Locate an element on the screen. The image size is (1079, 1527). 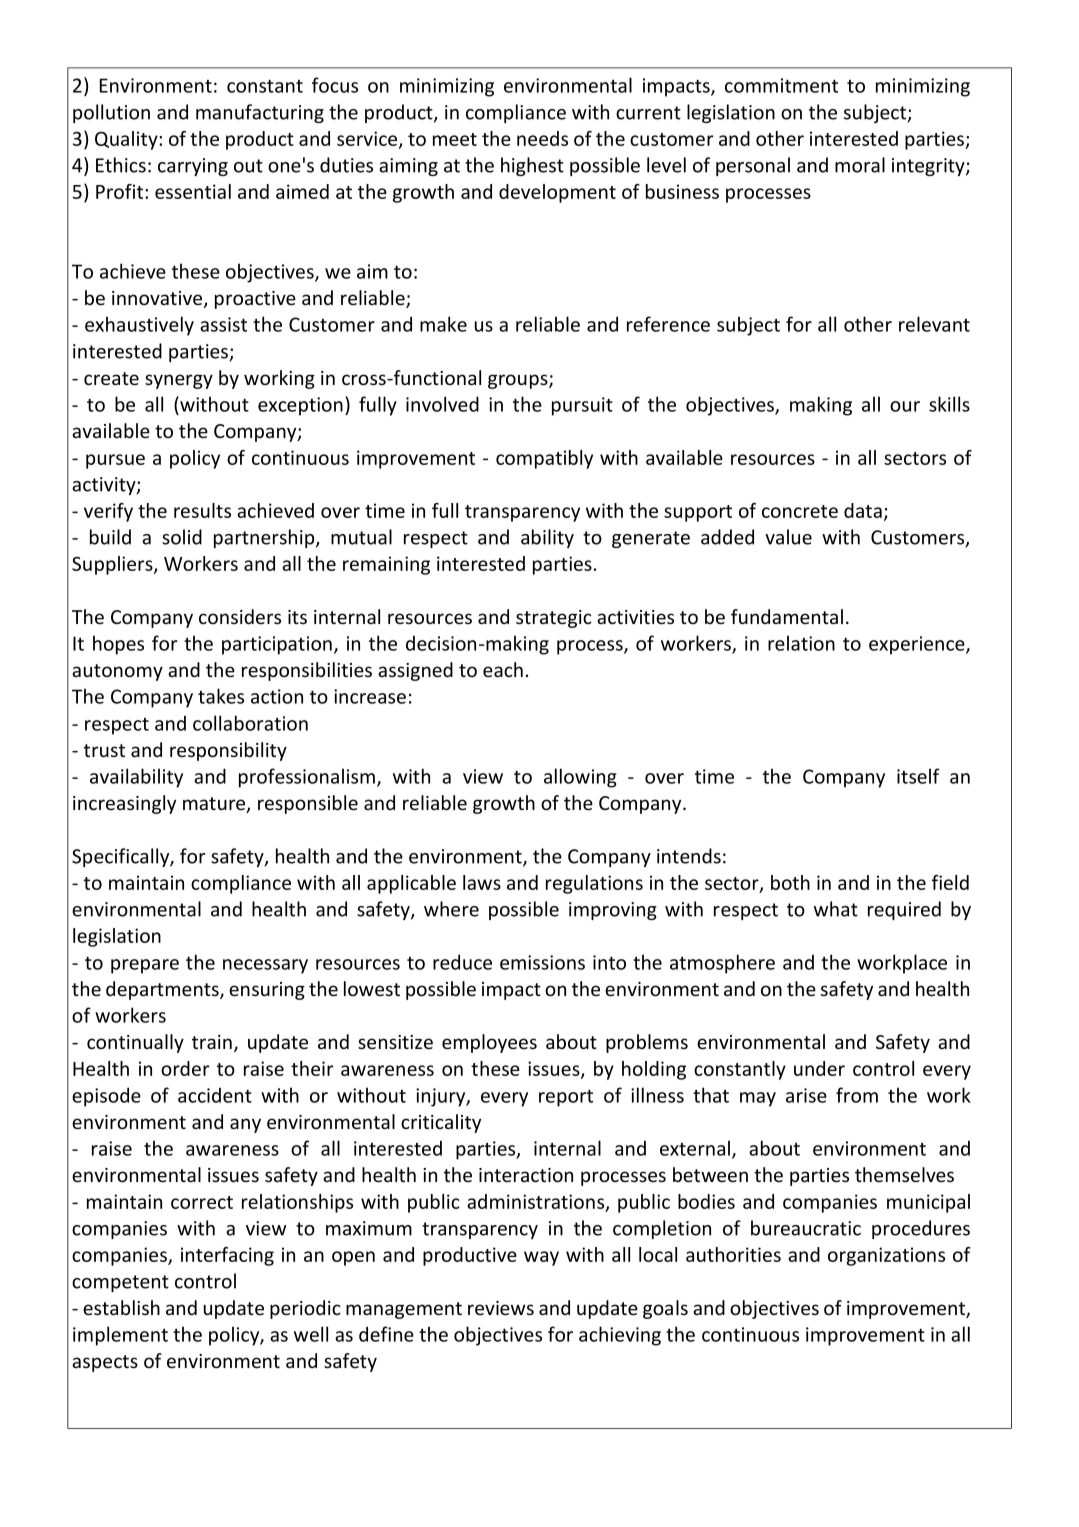
itself is located at coordinates (918, 776).
